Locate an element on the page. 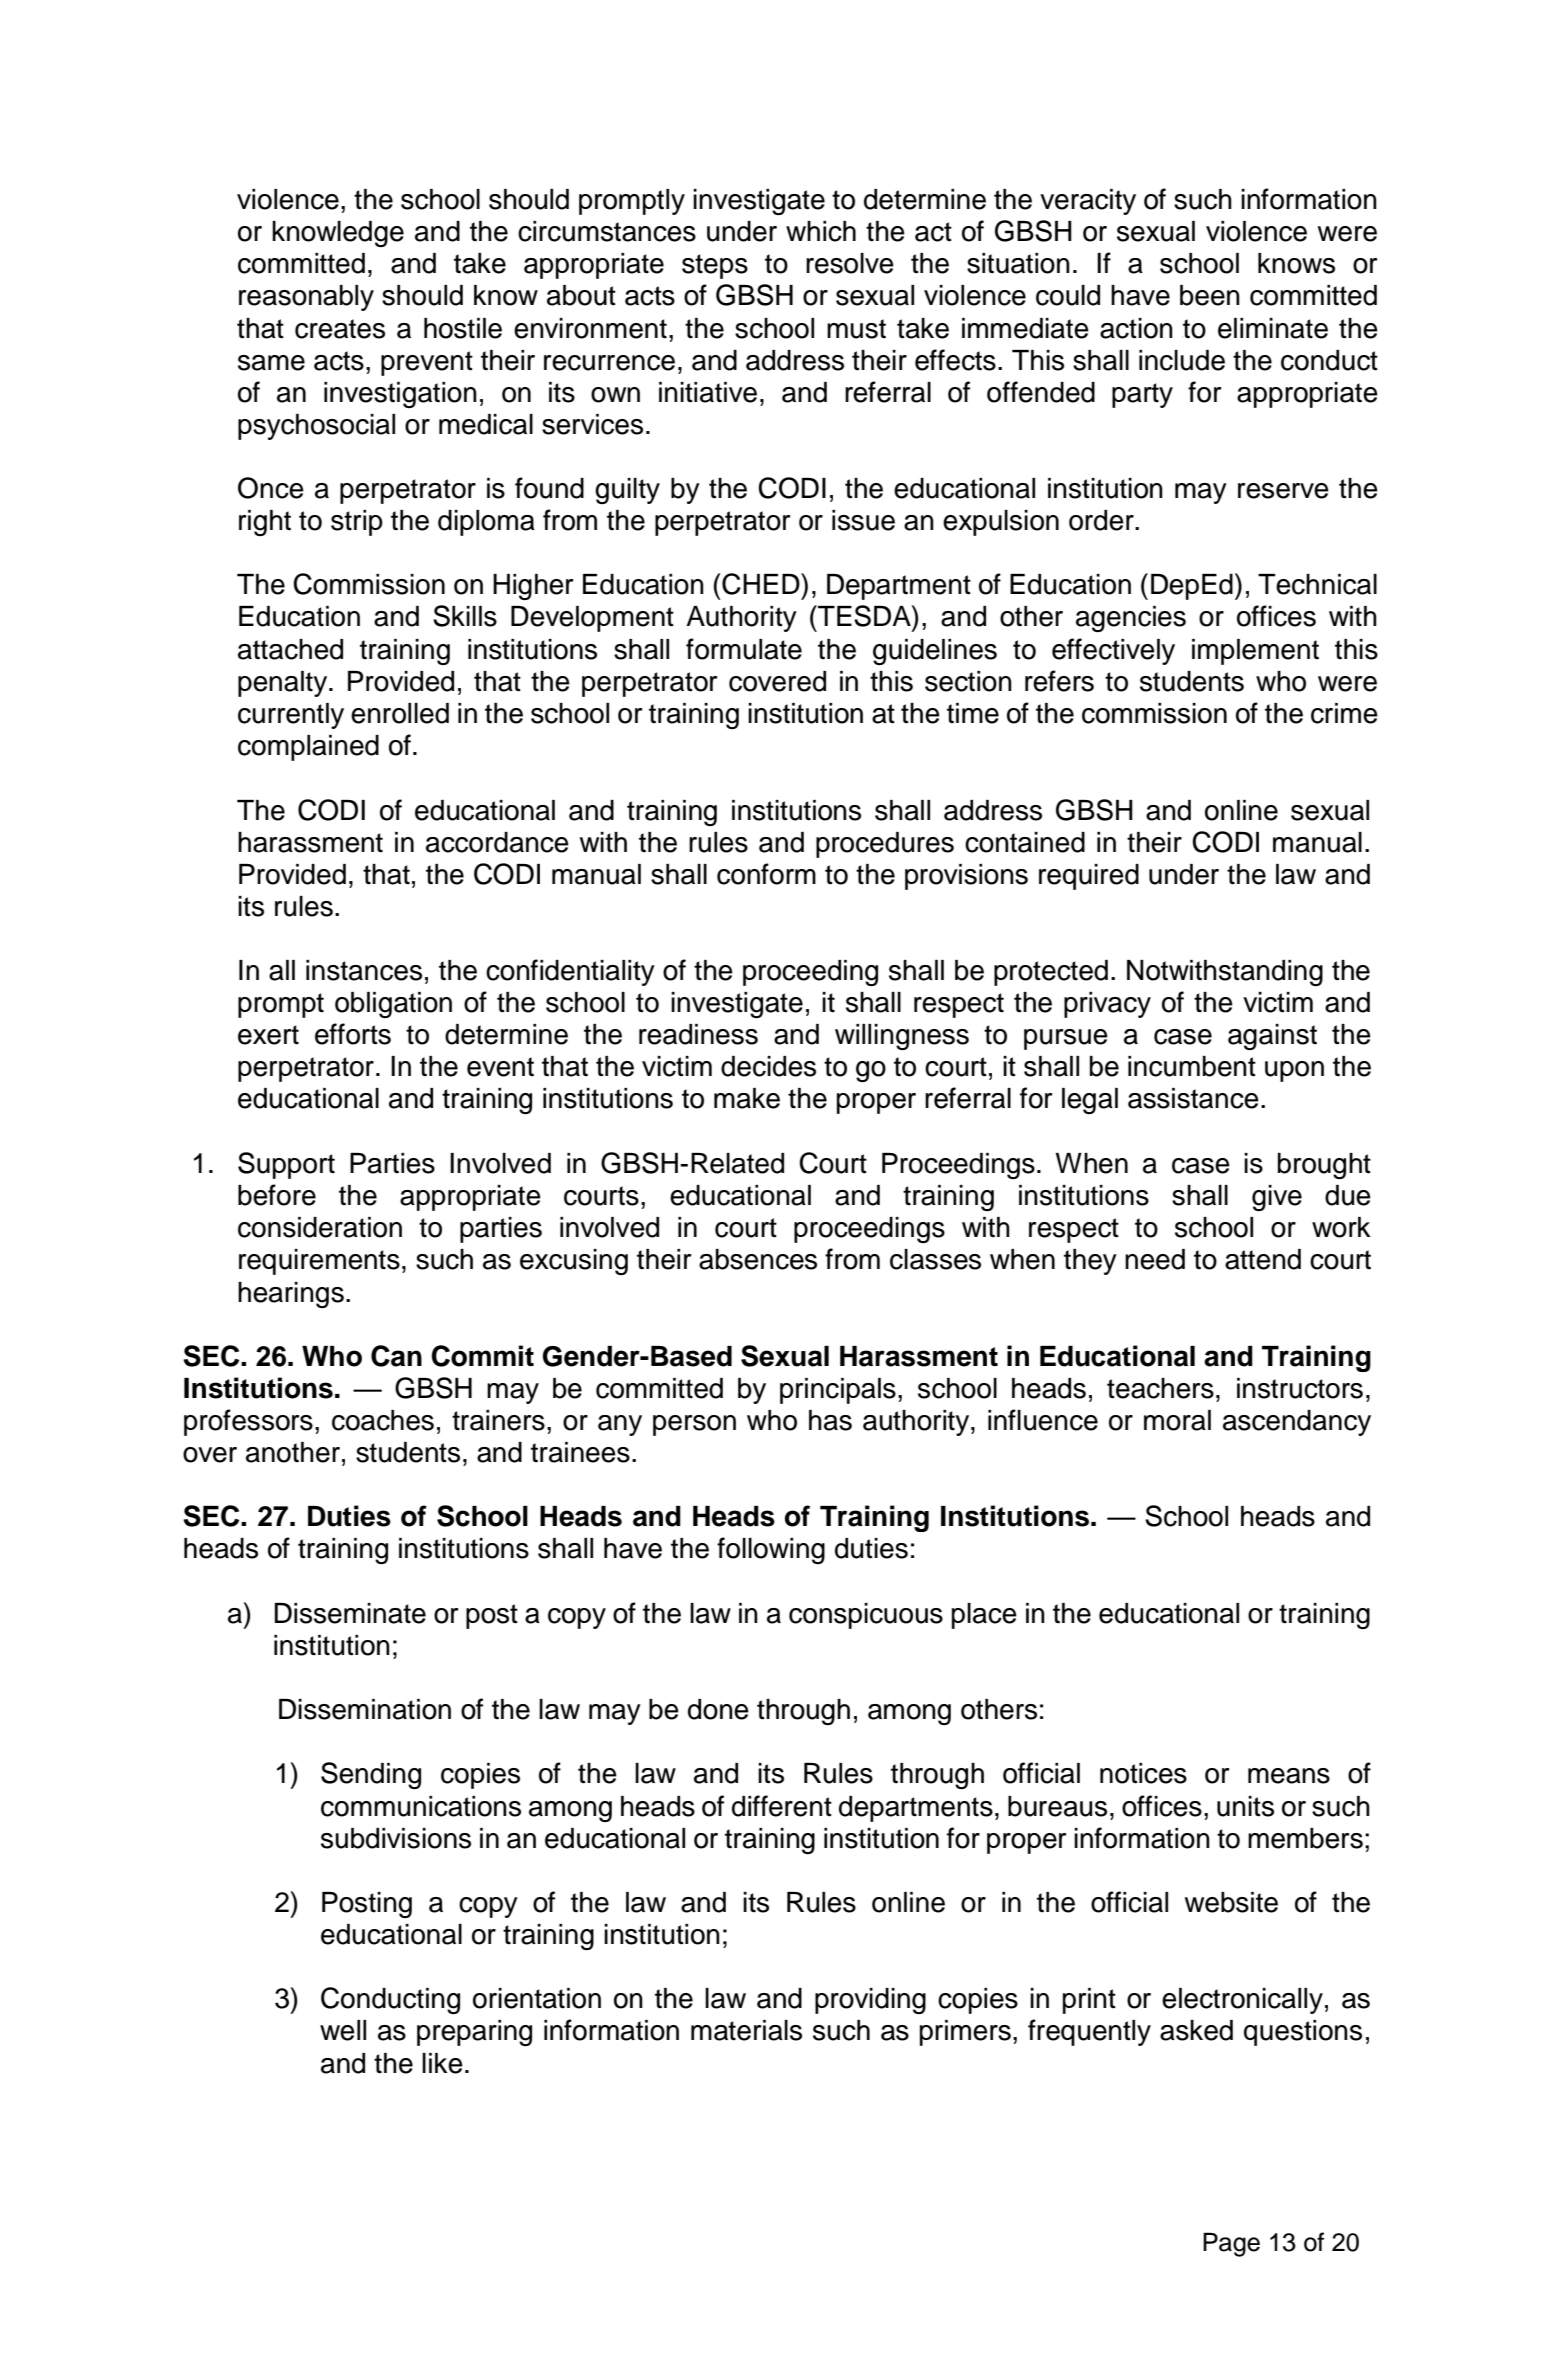 This document has width=1555, height=2378. required is located at coordinates (1089, 877).
